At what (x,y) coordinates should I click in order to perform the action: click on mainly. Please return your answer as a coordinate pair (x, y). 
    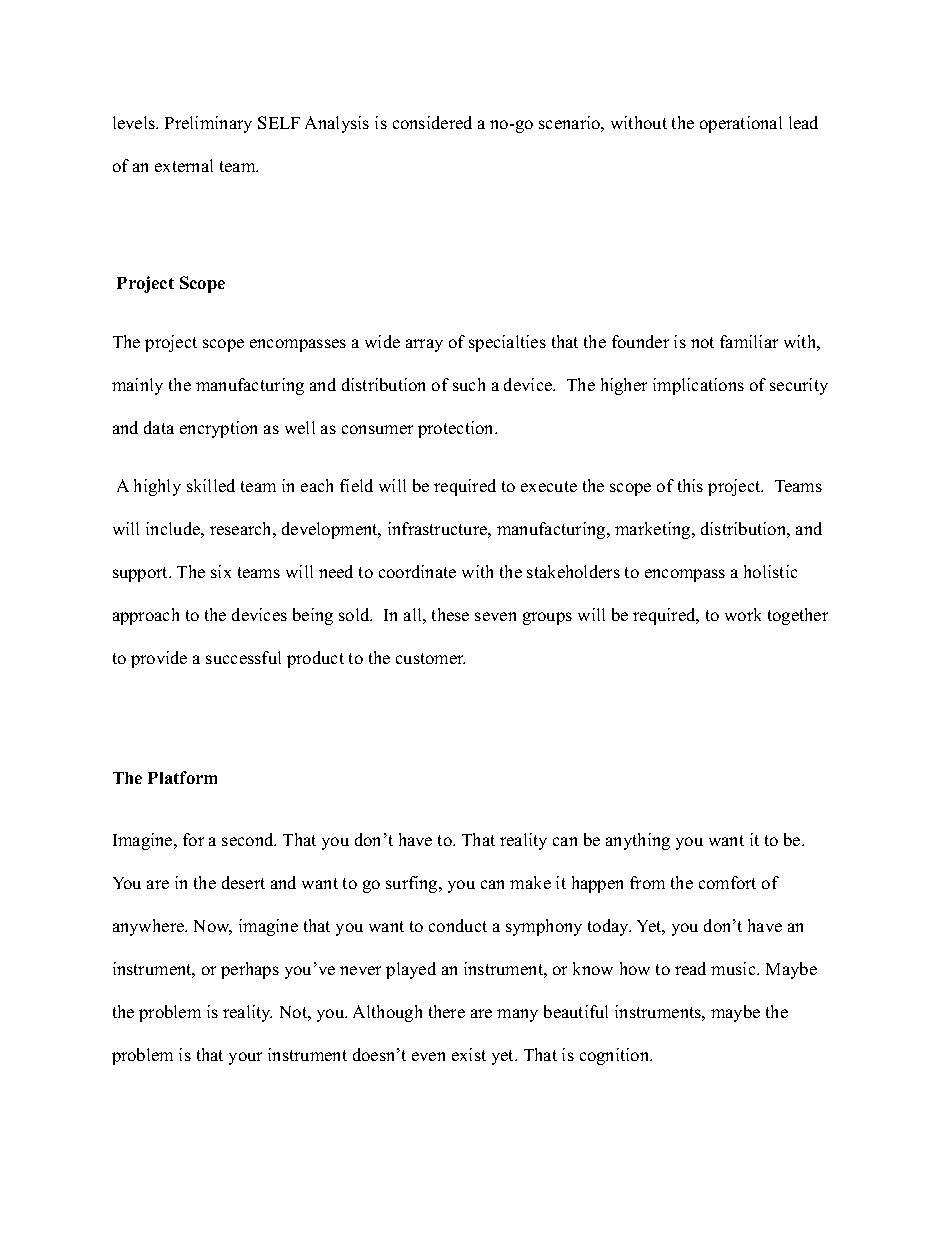
    Looking at the image, I should click on (137, 386).
